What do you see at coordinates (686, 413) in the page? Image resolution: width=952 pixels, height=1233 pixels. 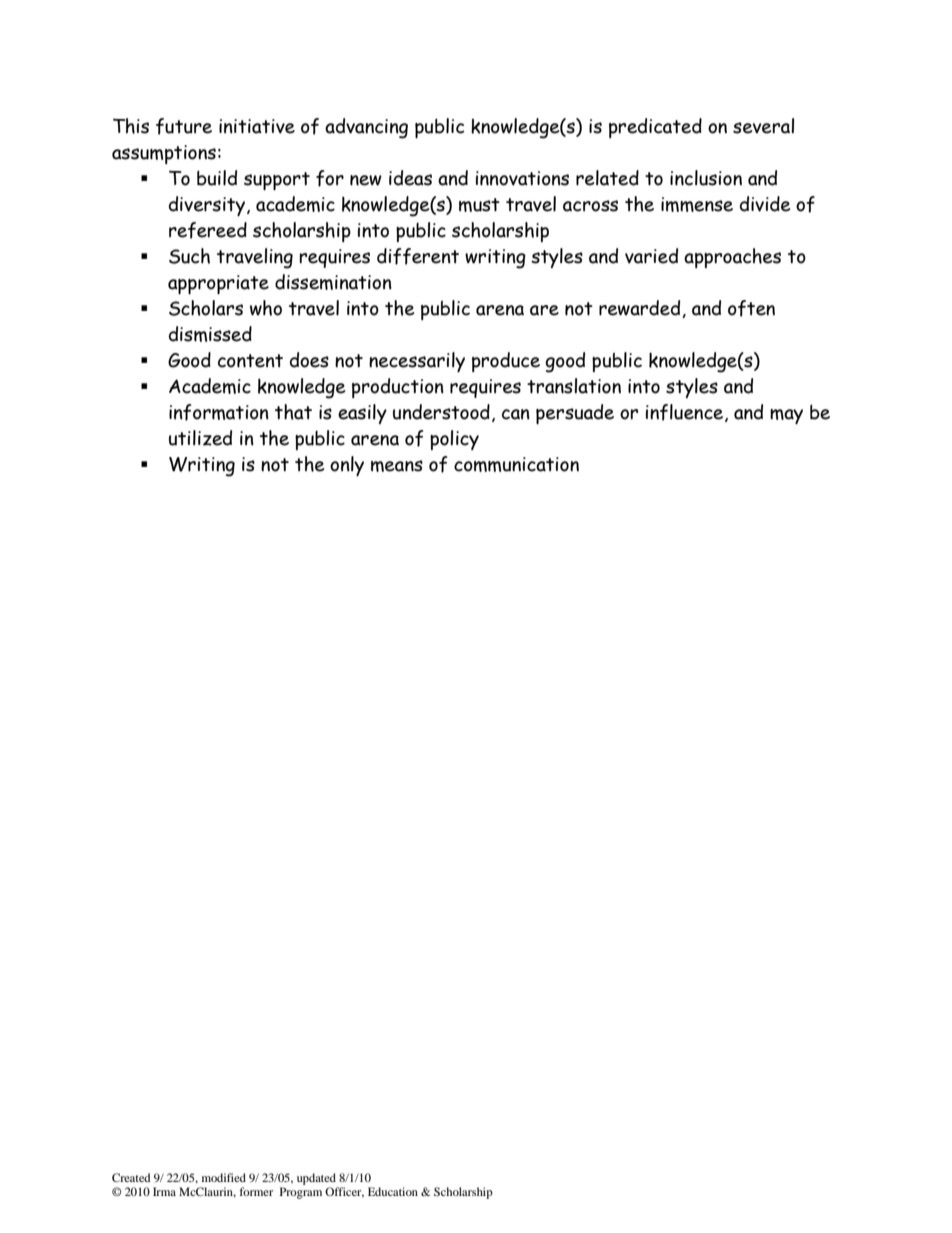 I see `influence` at bounding box center [686, 413].
